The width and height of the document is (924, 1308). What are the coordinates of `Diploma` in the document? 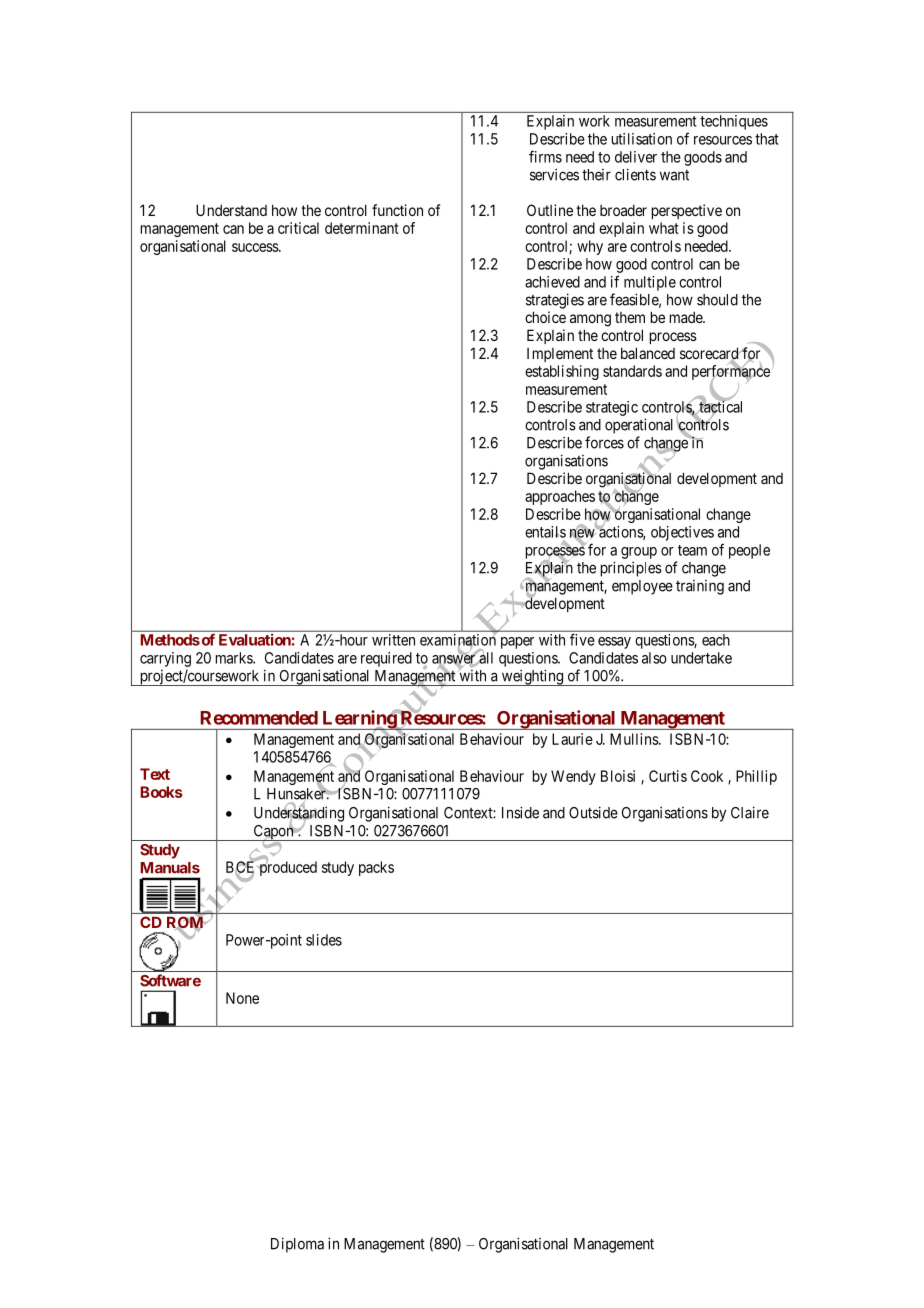 It's located at (297, 1245).
